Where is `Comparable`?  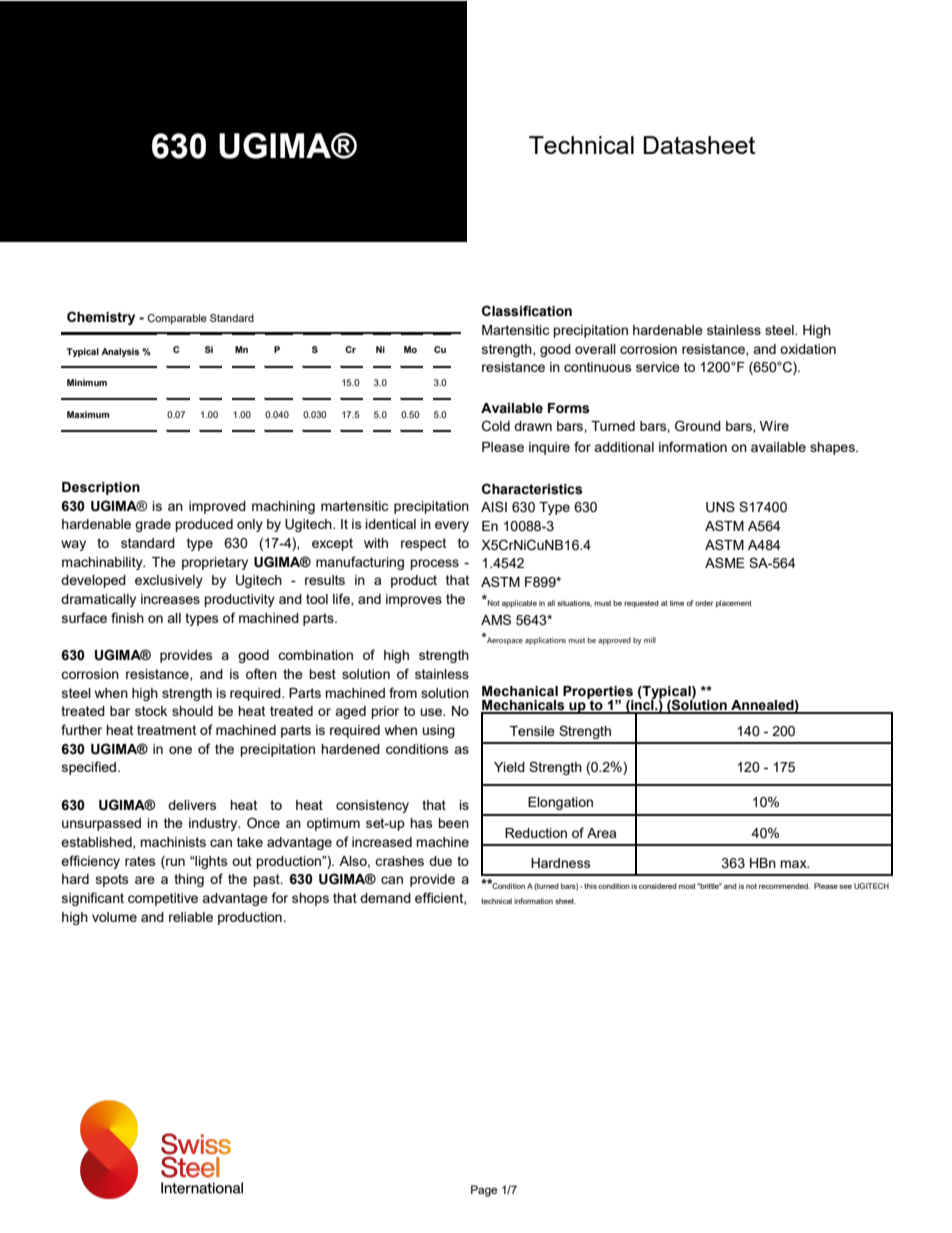
Comparable is located at coordinates (177, 319).
